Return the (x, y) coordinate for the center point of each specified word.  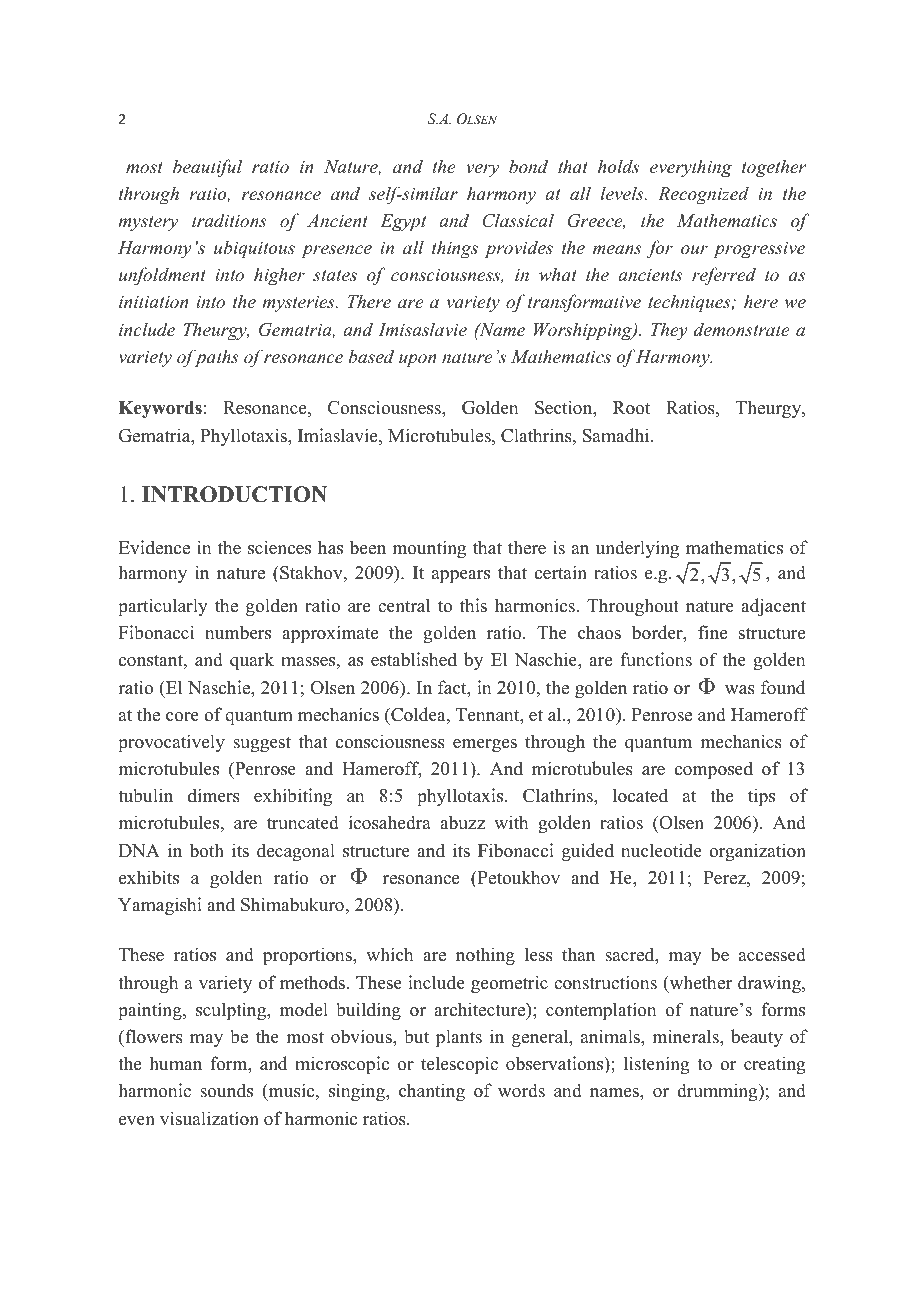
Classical (518, 220)
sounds (226, 1090)
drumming (718, 1092)
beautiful (207, 168)
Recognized (703, 195)
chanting (432, 1092)
